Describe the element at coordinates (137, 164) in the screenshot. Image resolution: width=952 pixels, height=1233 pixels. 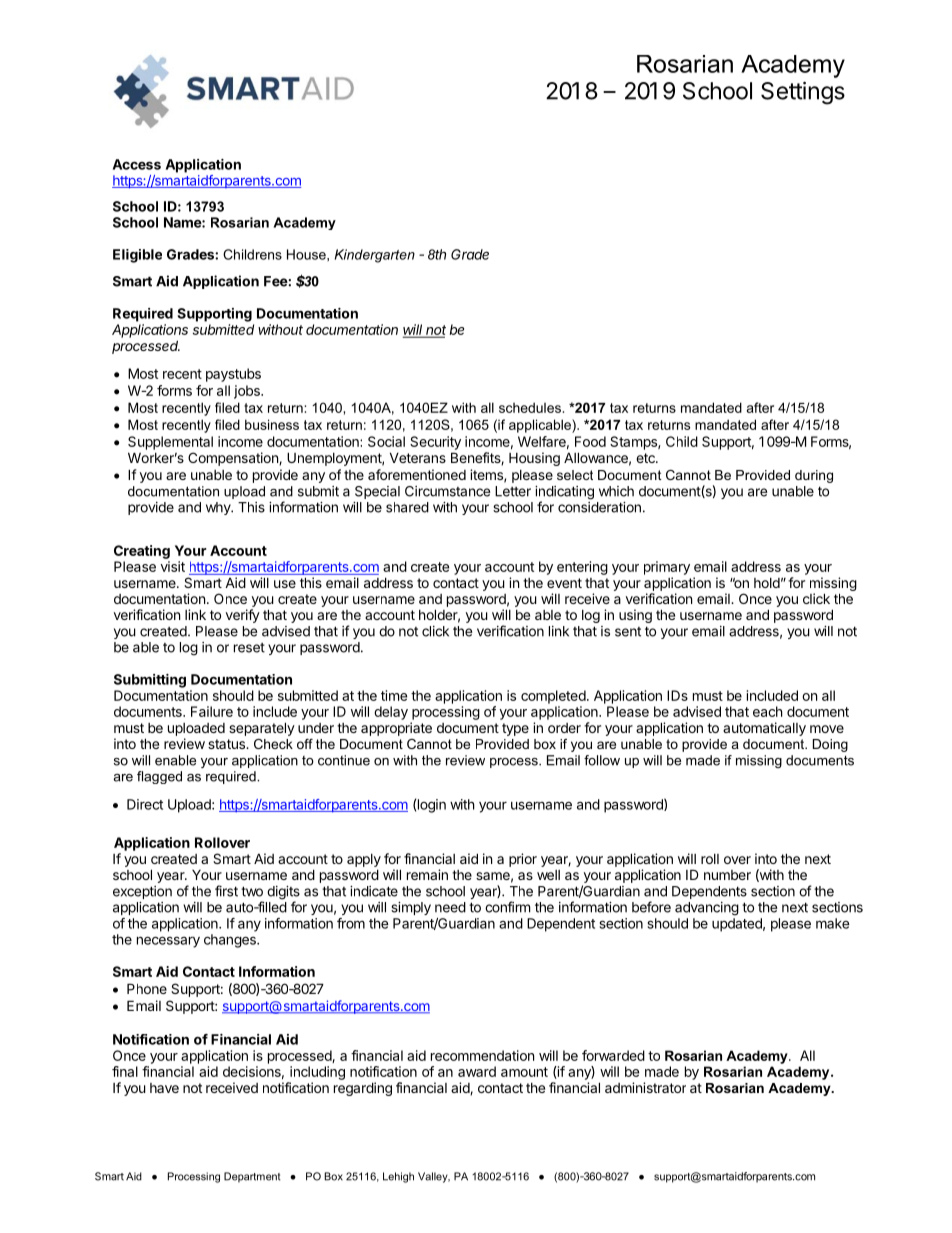
I see `Access` at that location.
